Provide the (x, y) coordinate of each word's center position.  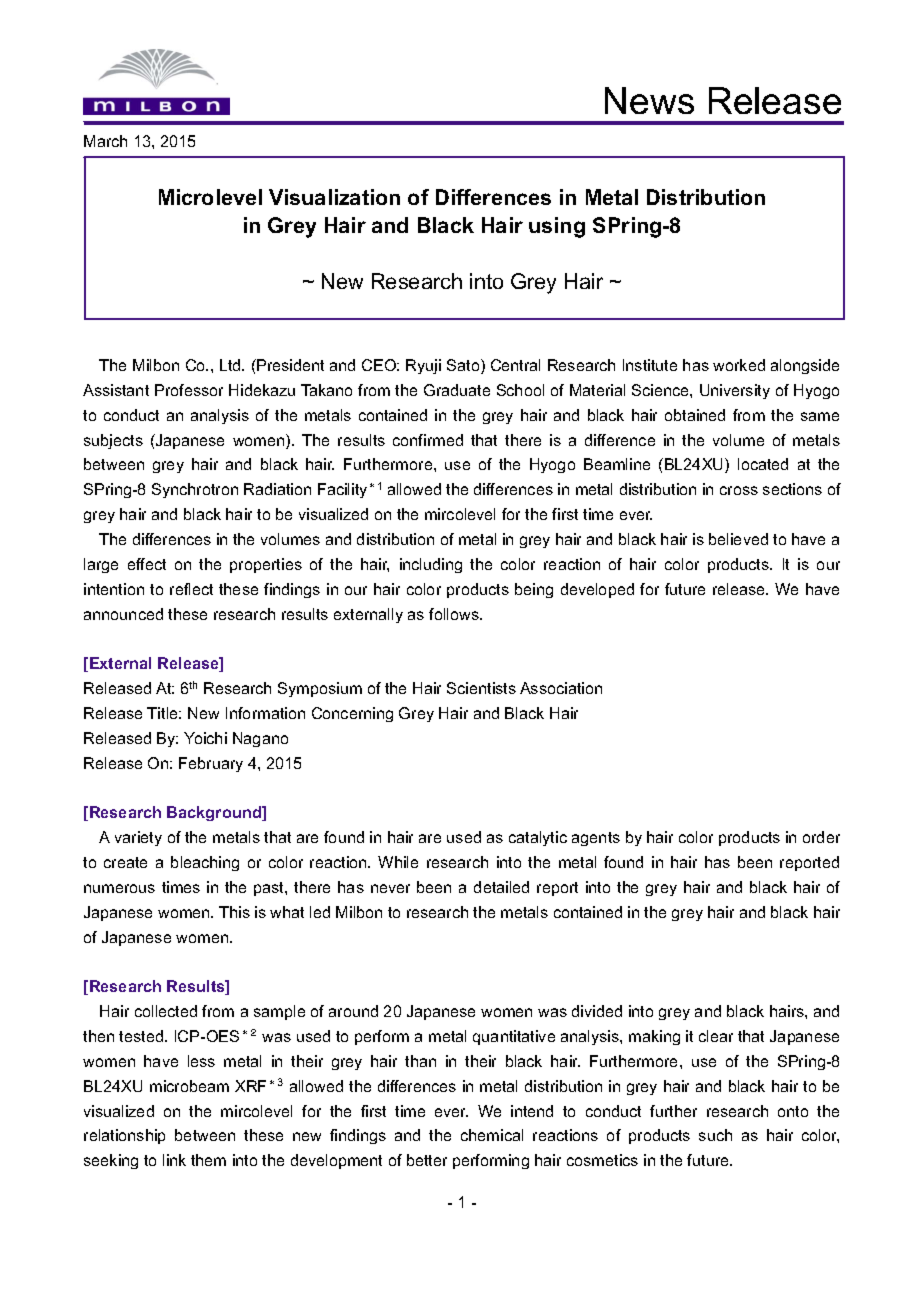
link (174, 1160)
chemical (492, 1135)
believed (738, 539)
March (105, 141)
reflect (191, 589)
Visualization (334, 197)
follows (455, 614)
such (715, 1135)
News (649, 100)
